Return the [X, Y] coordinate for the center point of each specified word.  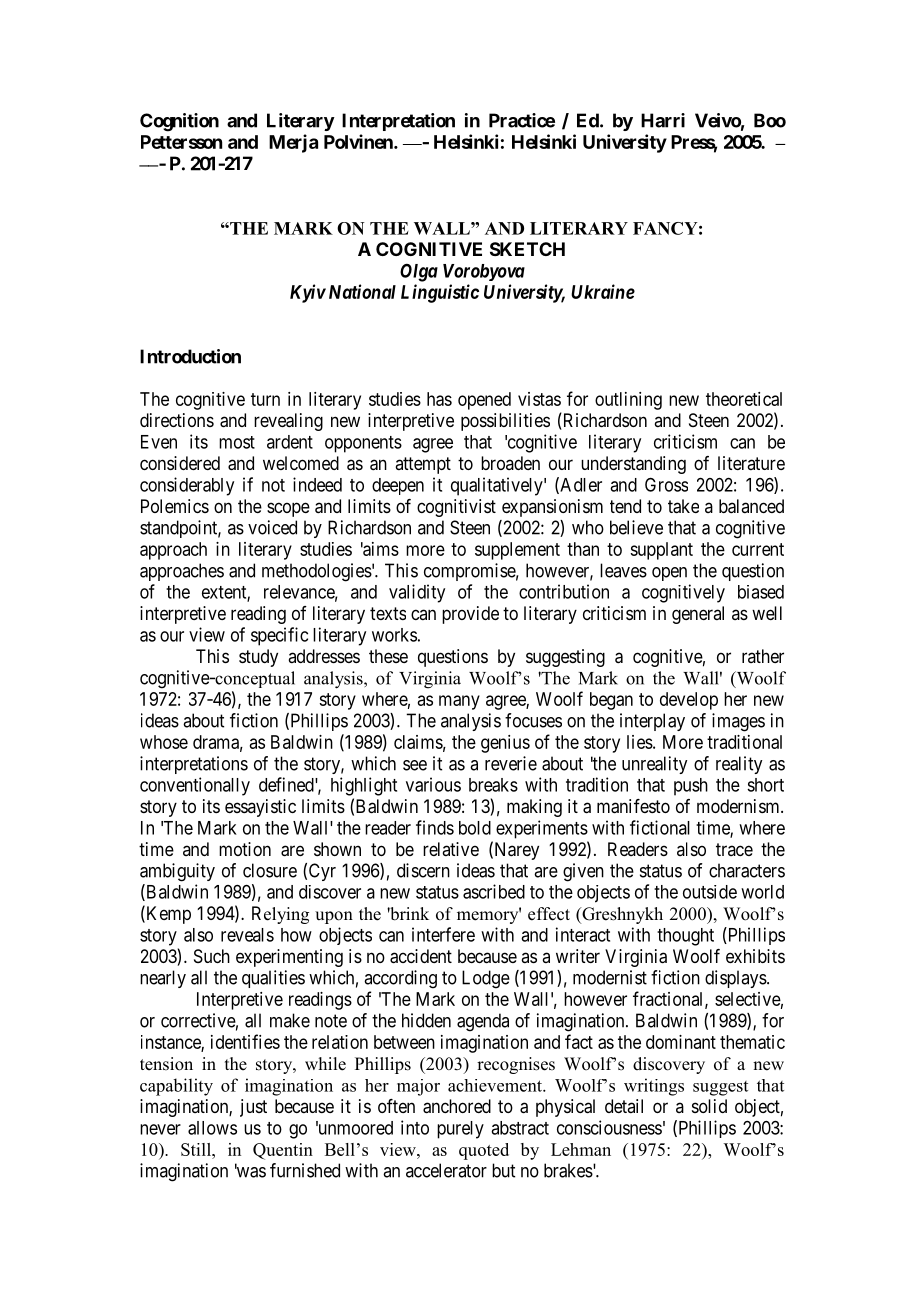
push [691, 787]
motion [245, 849]
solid [709, 1106]
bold [475, 828]
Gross [666, 484]
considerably [187, 486]
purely [460, 1130]
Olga [419, 273]
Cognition [179, 122]
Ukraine [603, 291]
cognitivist [456, 508]
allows [212, 1128]
